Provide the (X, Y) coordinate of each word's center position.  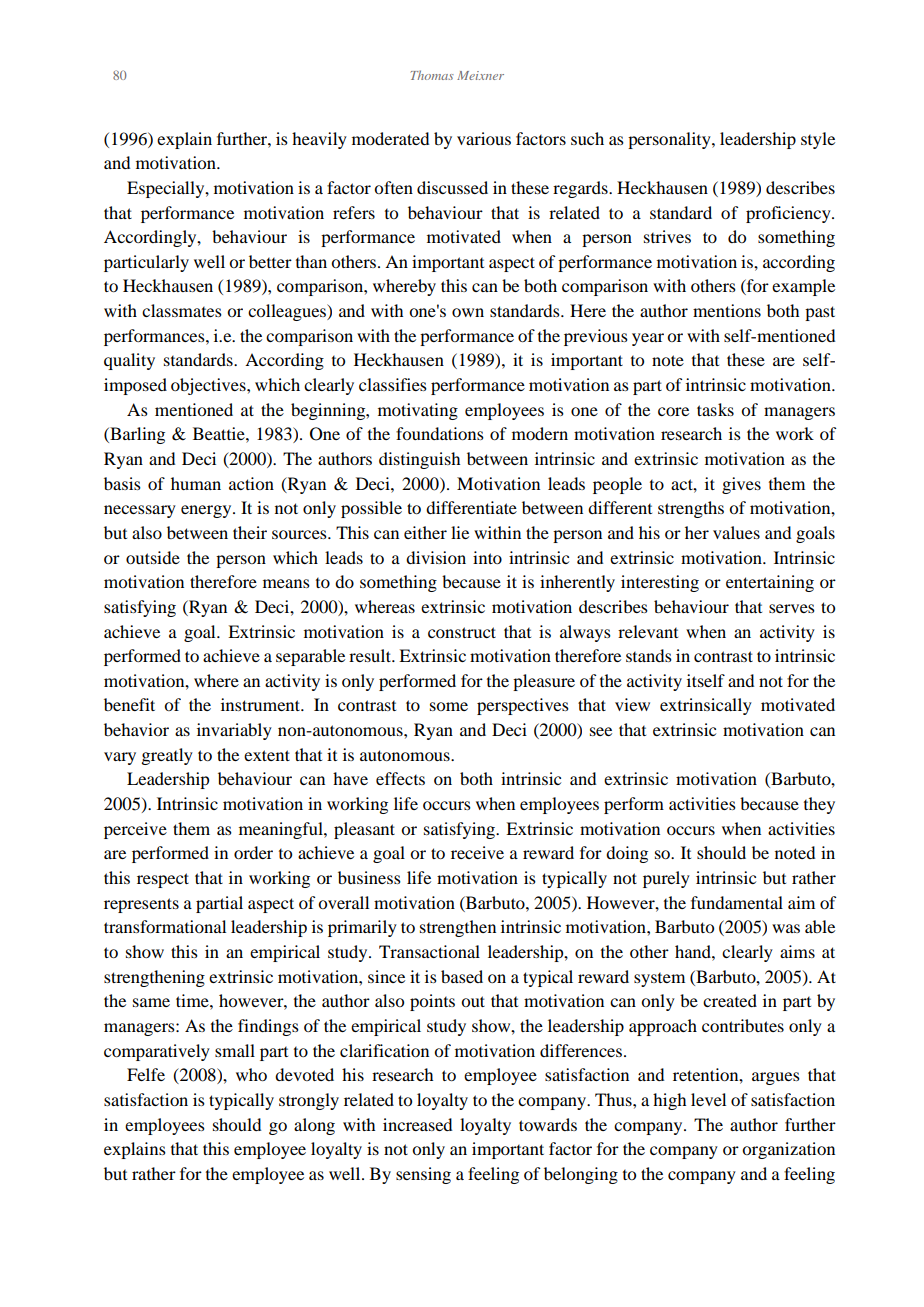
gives (741, 485)
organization (788, 1150)
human (196, 483)
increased (417, 1124)
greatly (167, 756)
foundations (440, 433)
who (251, 1074)
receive (477, 852)
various (484, 138)
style (818, 140)
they (819, 805)
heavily (319, 140)
